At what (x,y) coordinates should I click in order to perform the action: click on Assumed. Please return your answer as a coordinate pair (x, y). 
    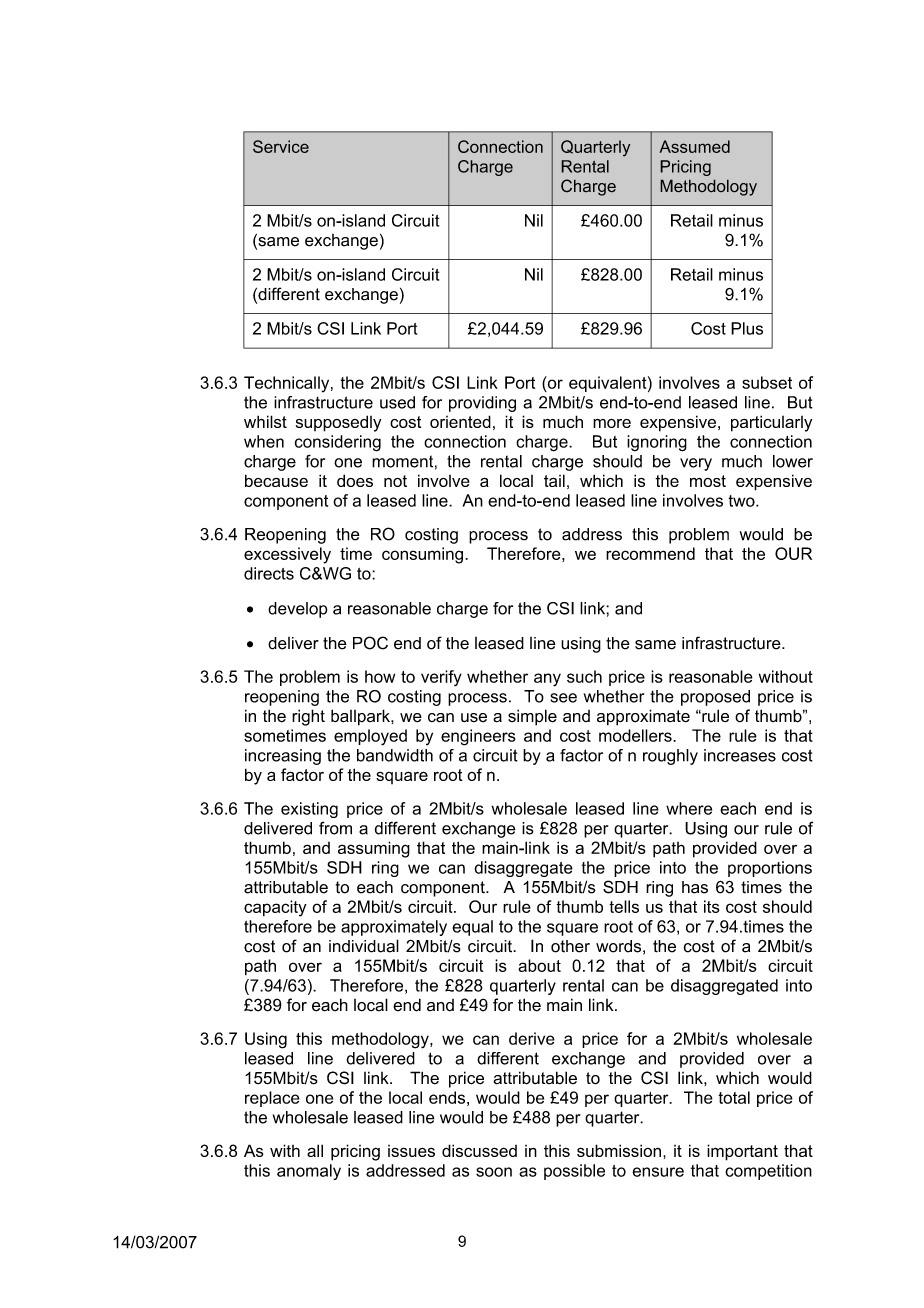
    Looking at the image, I should click on (694, 146).
